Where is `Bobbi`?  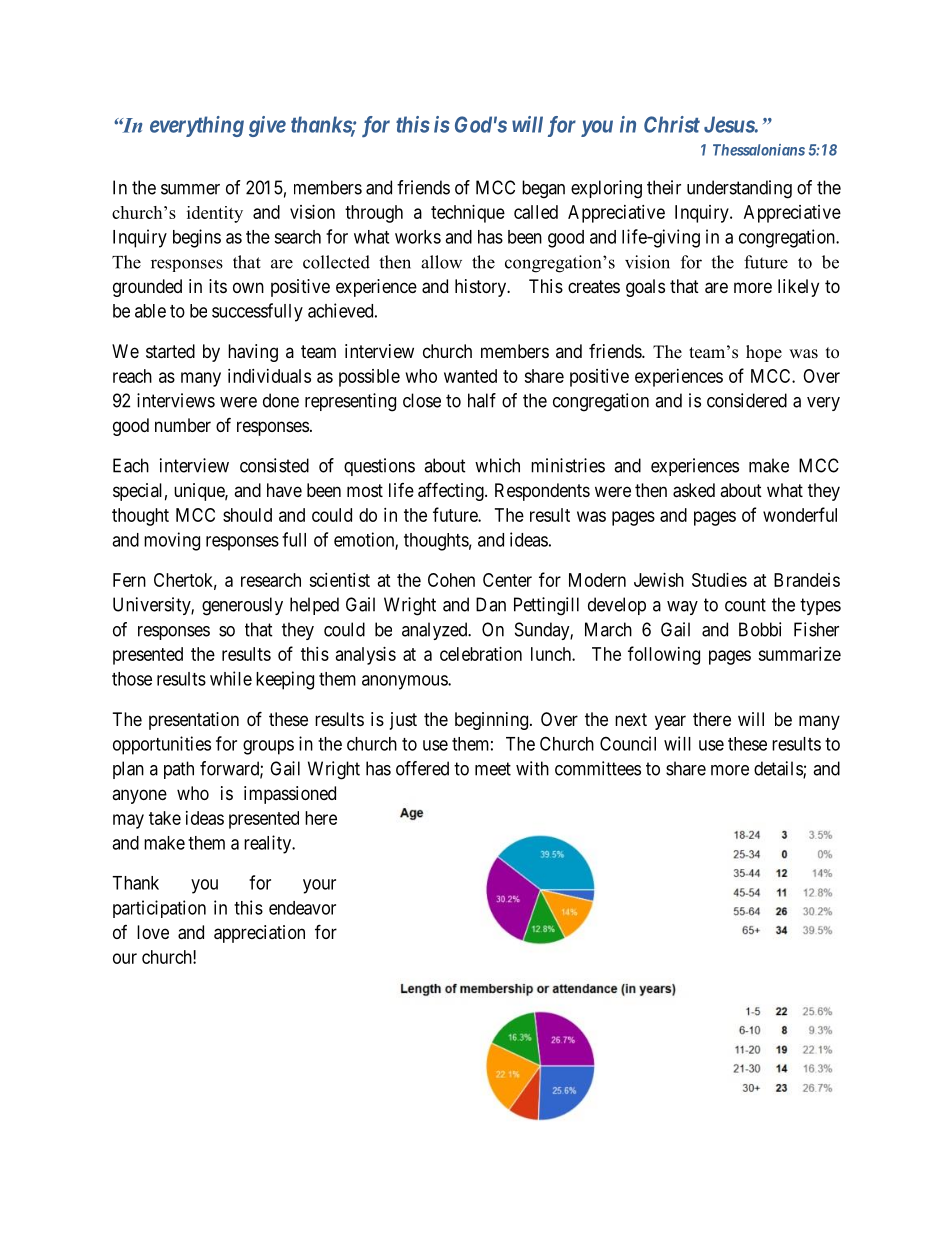 Bobbi is located at coordinates (760, 629).
